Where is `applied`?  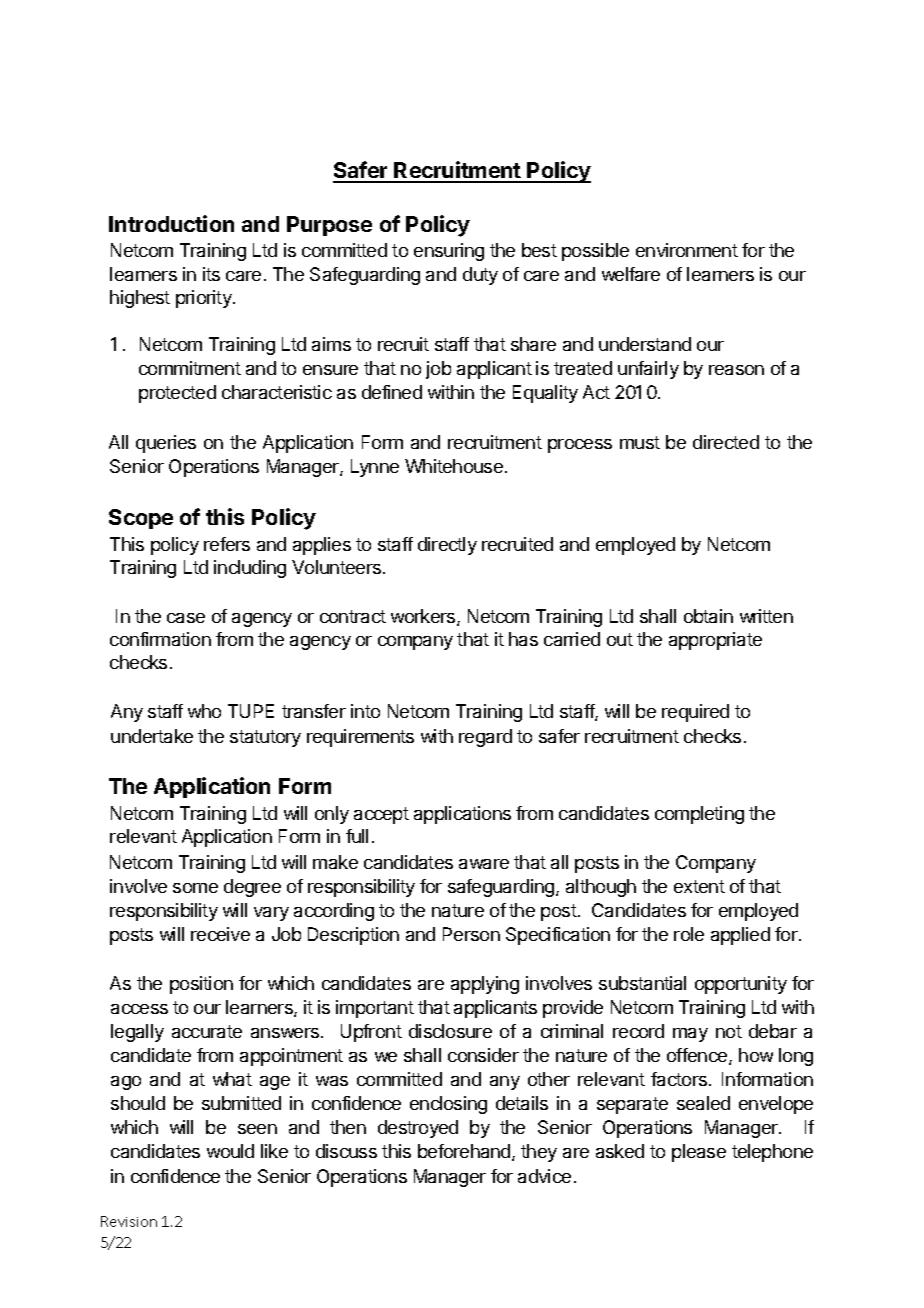 applied is located at coordinates (740, 936).
